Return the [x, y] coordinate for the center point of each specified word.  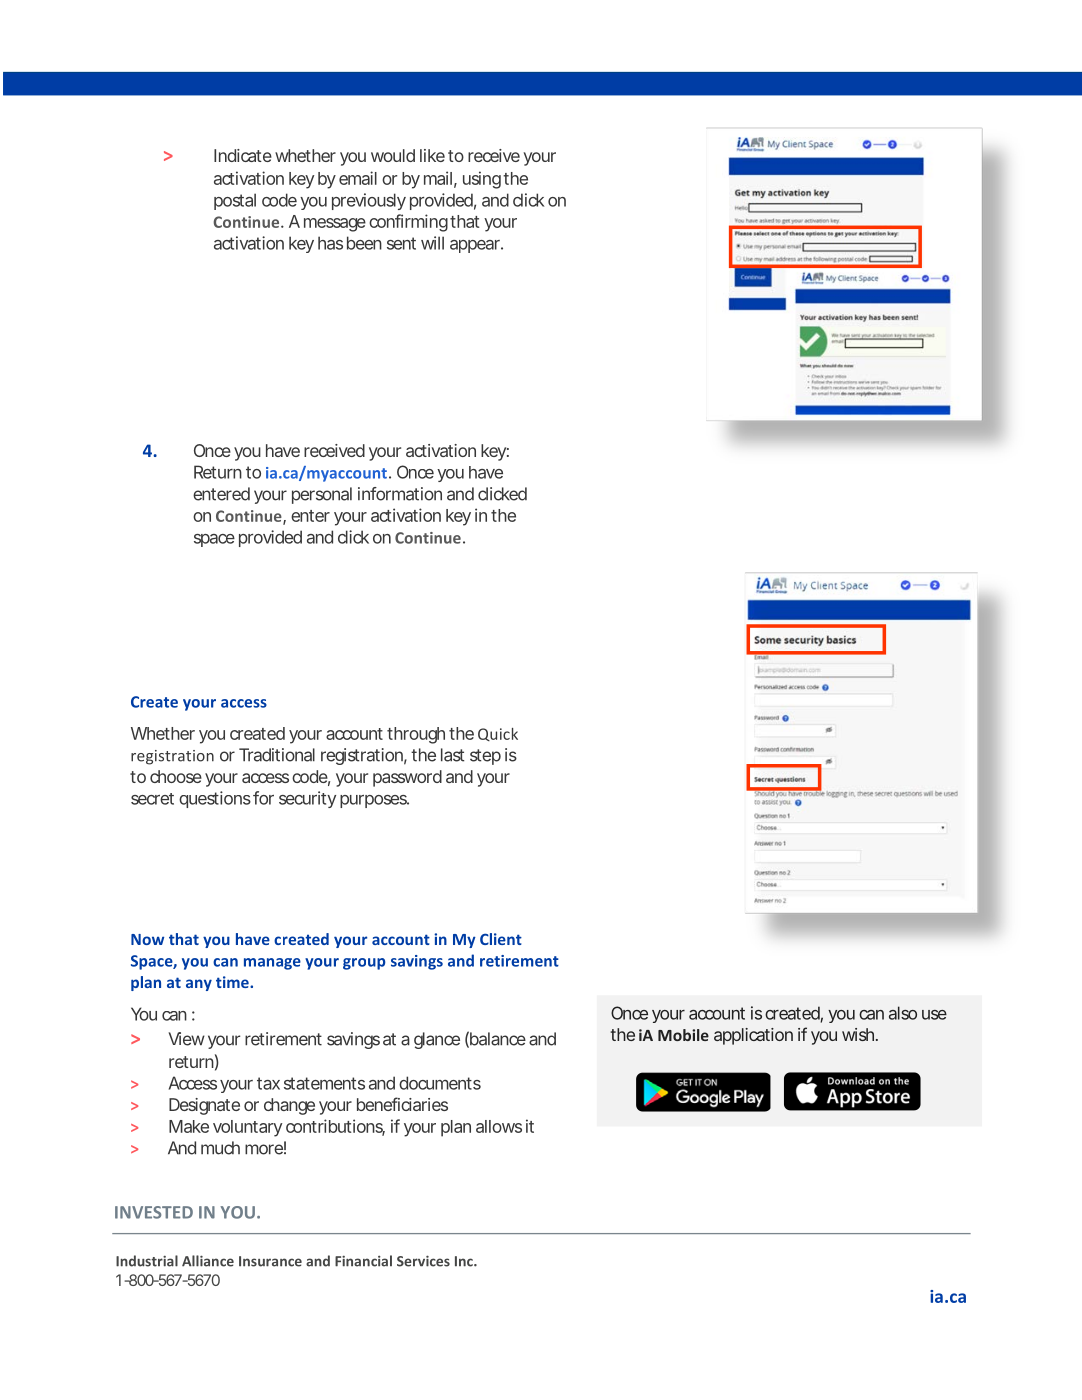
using [482, 180]
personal [322, 495]
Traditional [277, 755]
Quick [498, 734]
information [400, 494]
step [485, 757]
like [432, 155]
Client [501, 939]
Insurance [270, 1261]
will [432, 243]
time [233, 982]
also [903, 1013]
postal [235, 201]
